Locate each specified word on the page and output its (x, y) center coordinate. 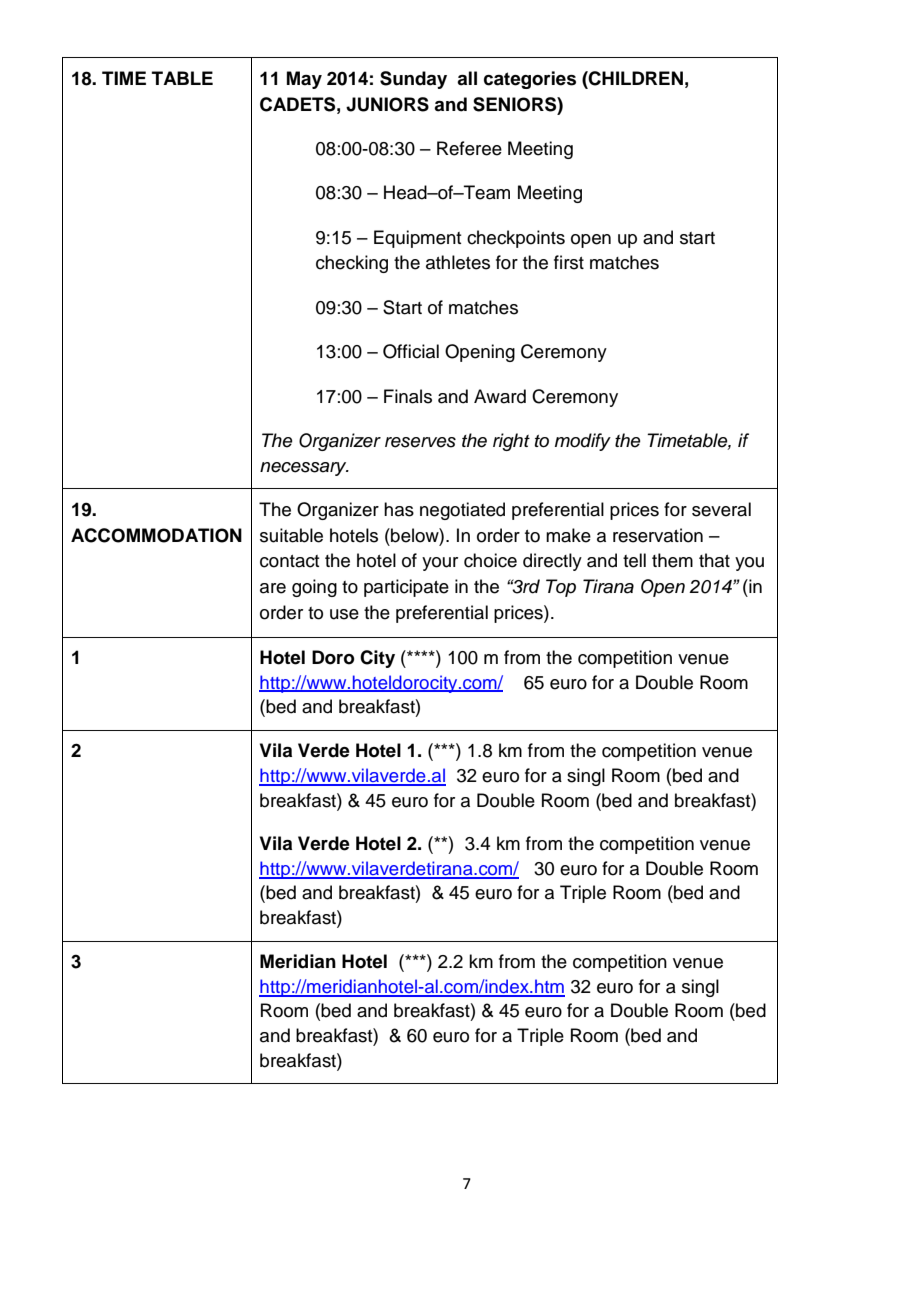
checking (352, 264)
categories (530, 80)
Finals (408, 396)
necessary (304, 469)
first (569, 262)
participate (406, 588)
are (273, 588)
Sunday (413, 80)
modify (583, 442)
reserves (420, 442)
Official (411, 351)
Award (500, 396)
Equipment (418, 239)
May (304, 80)
